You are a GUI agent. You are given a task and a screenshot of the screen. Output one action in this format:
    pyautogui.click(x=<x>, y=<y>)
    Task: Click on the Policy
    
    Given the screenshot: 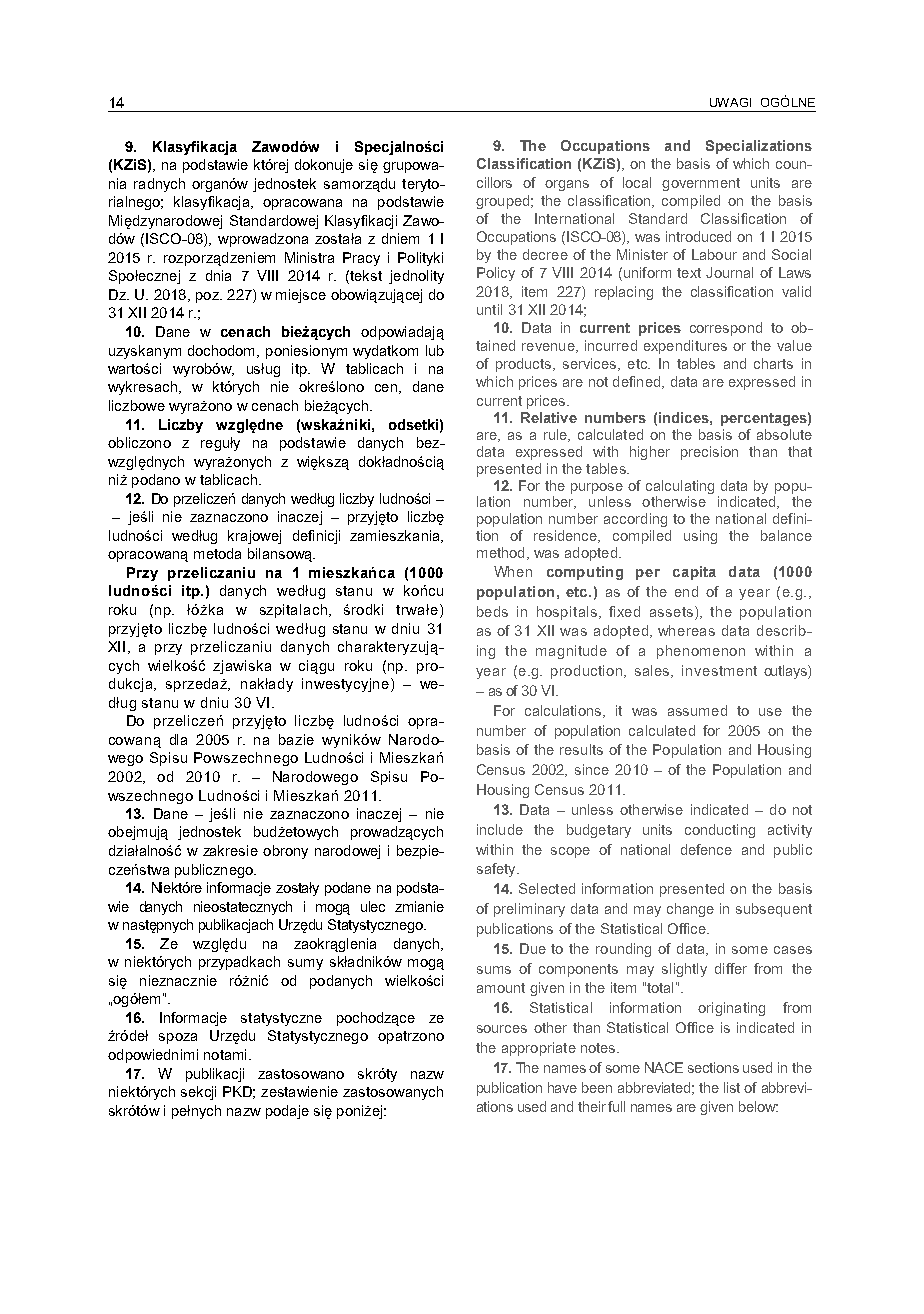 What is the action you would take?
    pyautogui.click(x=496, y=274)
